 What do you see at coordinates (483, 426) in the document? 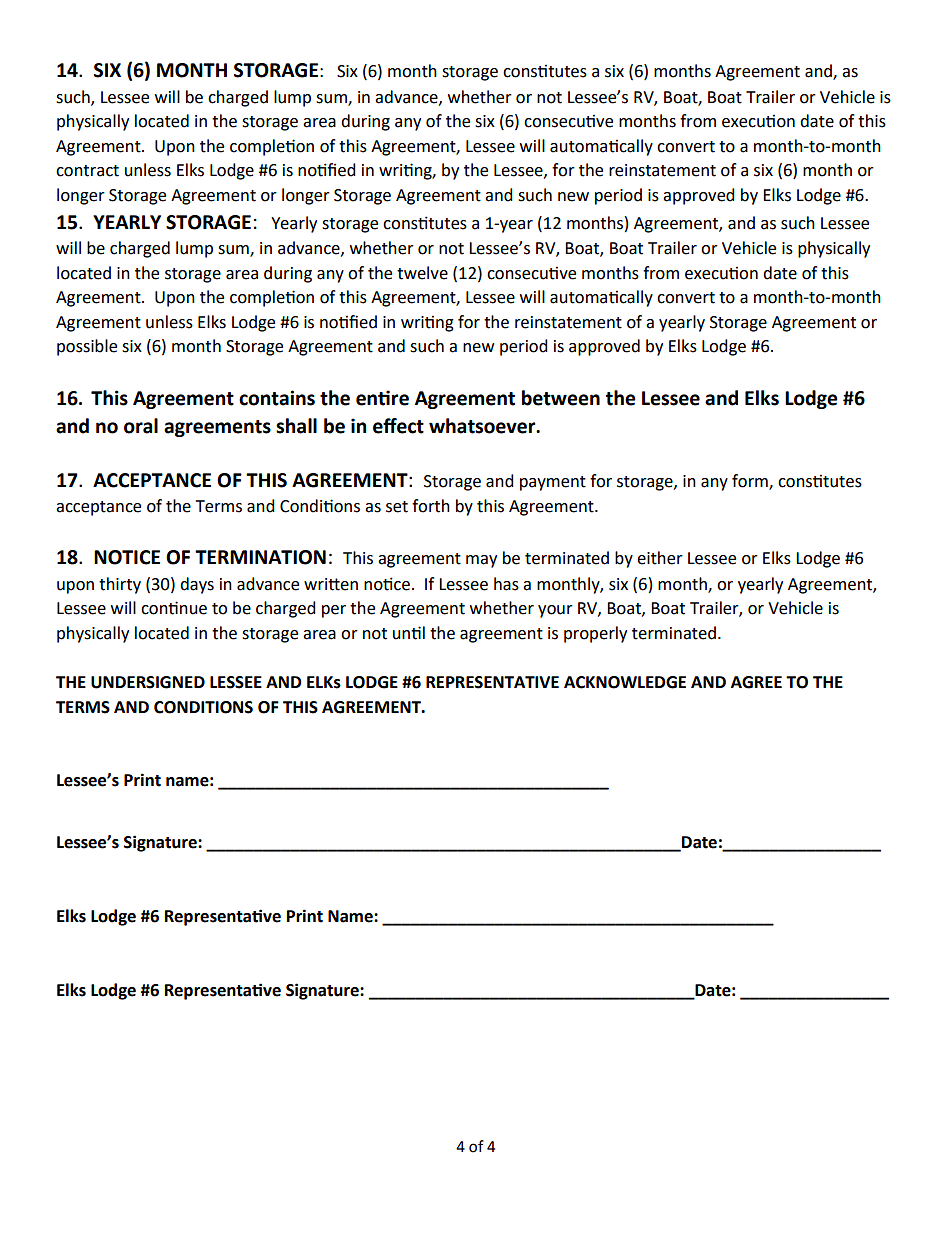
I see `whatsoever` at bounding box center [483, 426].
